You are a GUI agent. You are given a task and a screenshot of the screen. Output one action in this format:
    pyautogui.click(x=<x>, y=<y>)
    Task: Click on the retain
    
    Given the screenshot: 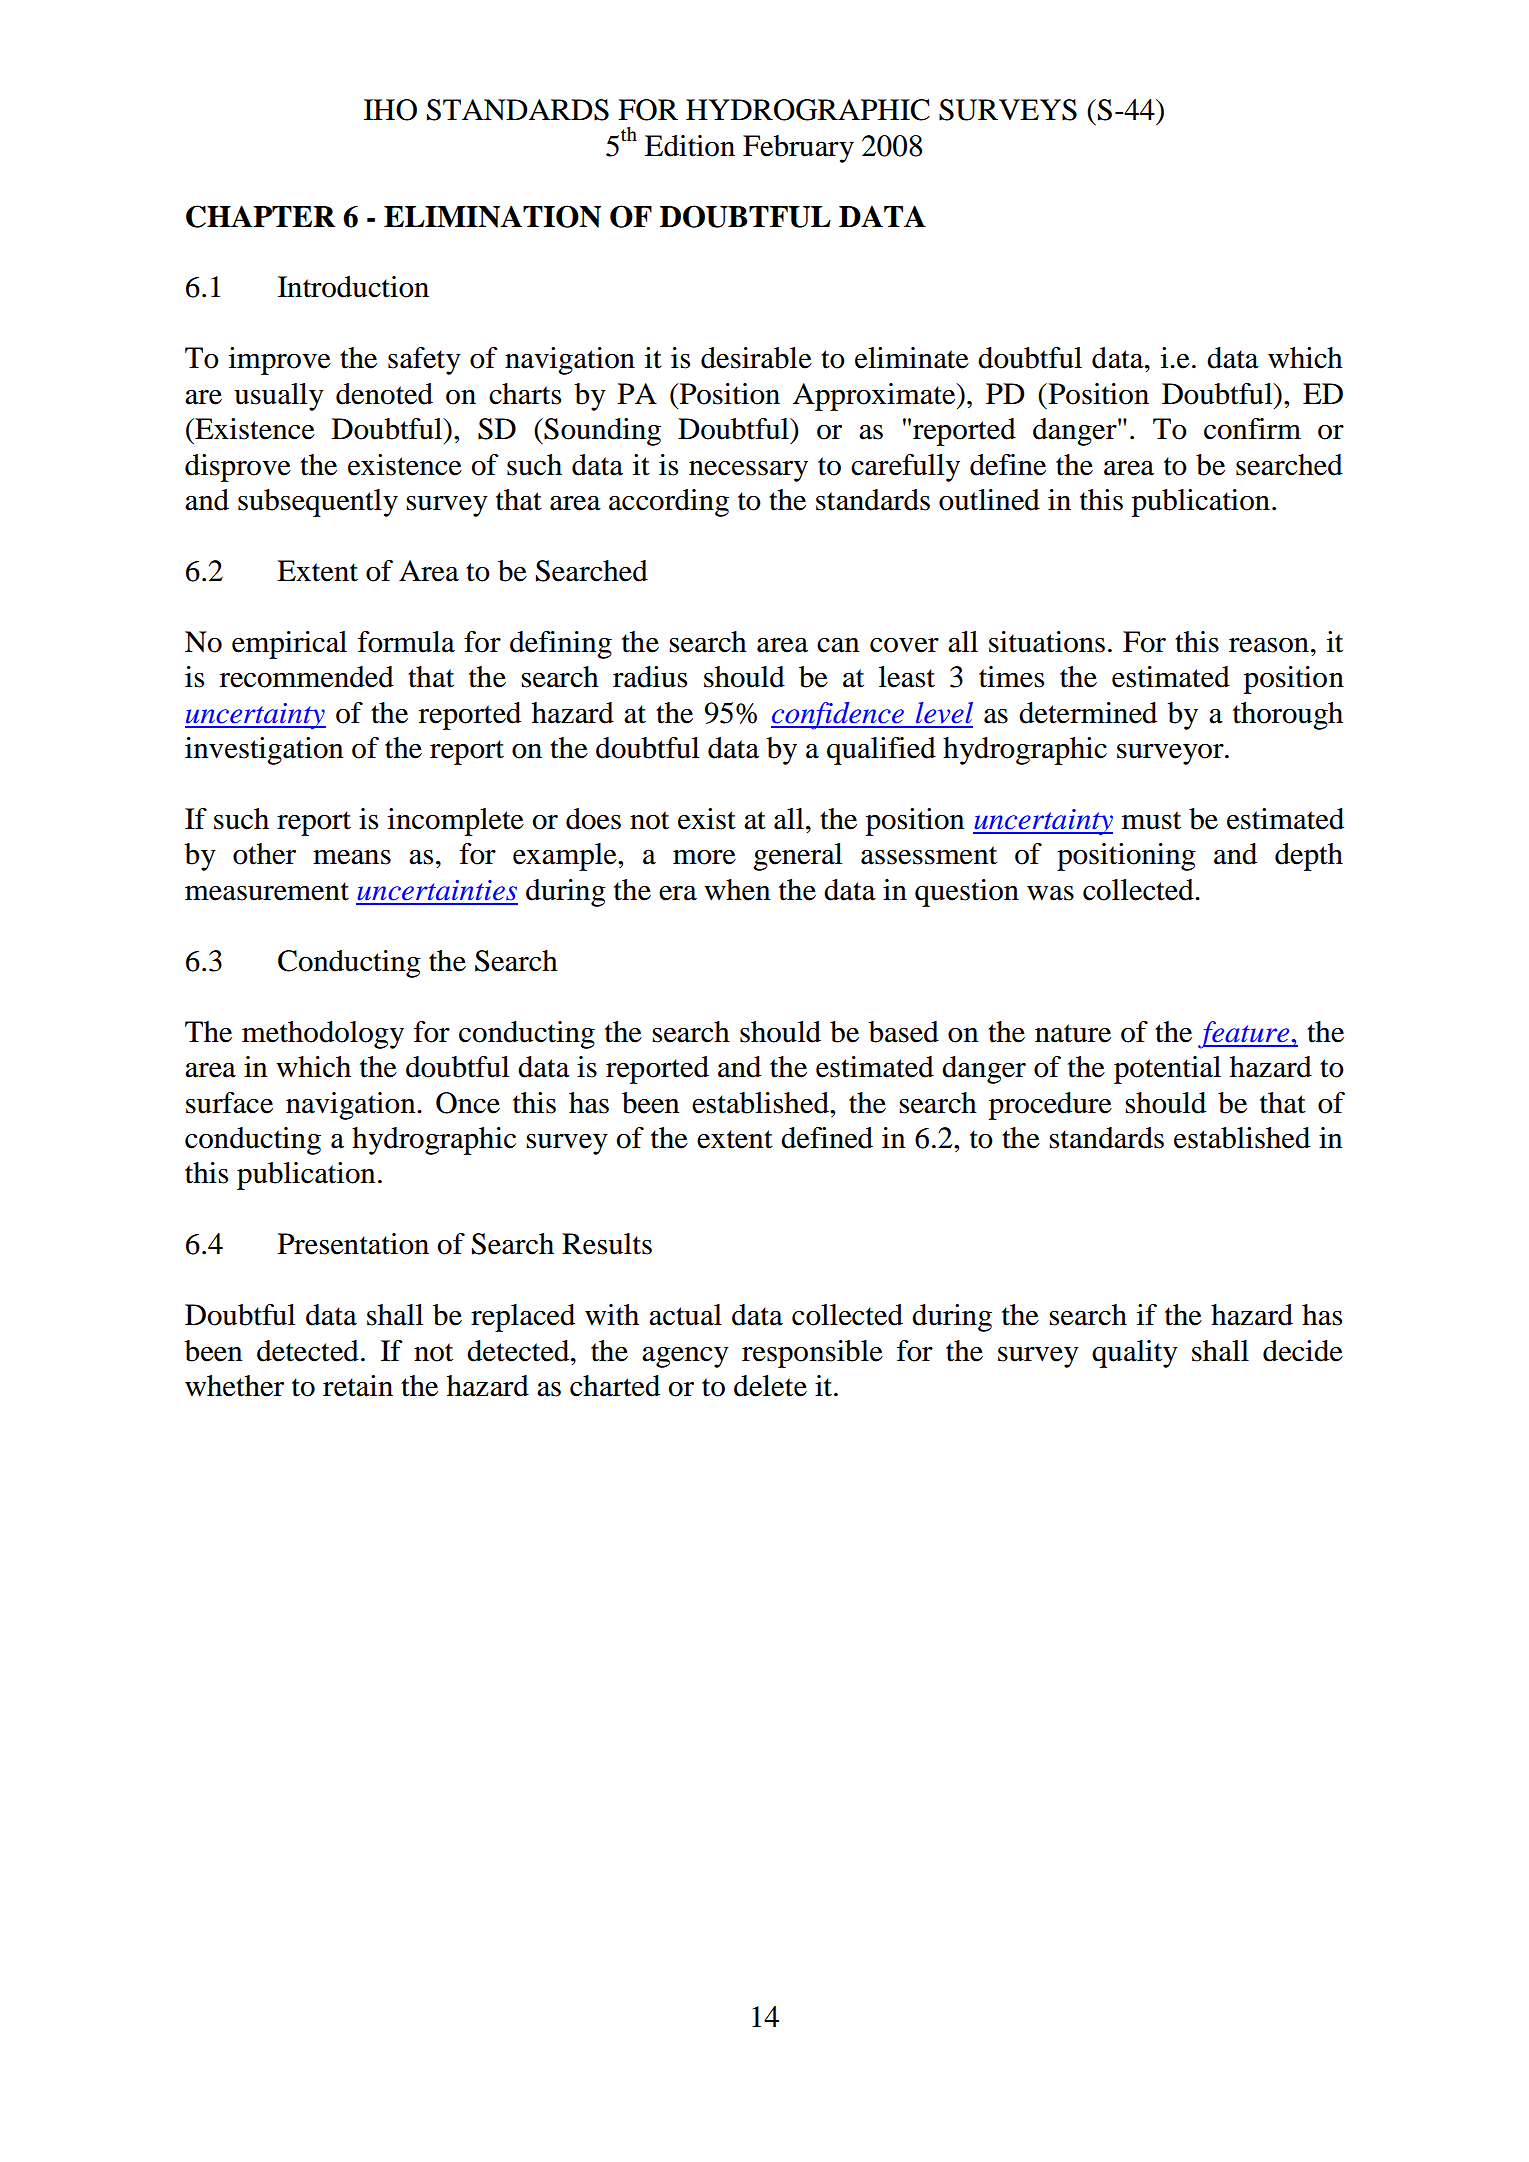 What is the action you would take?
    pyautogui.click(x=358, y=1386)
